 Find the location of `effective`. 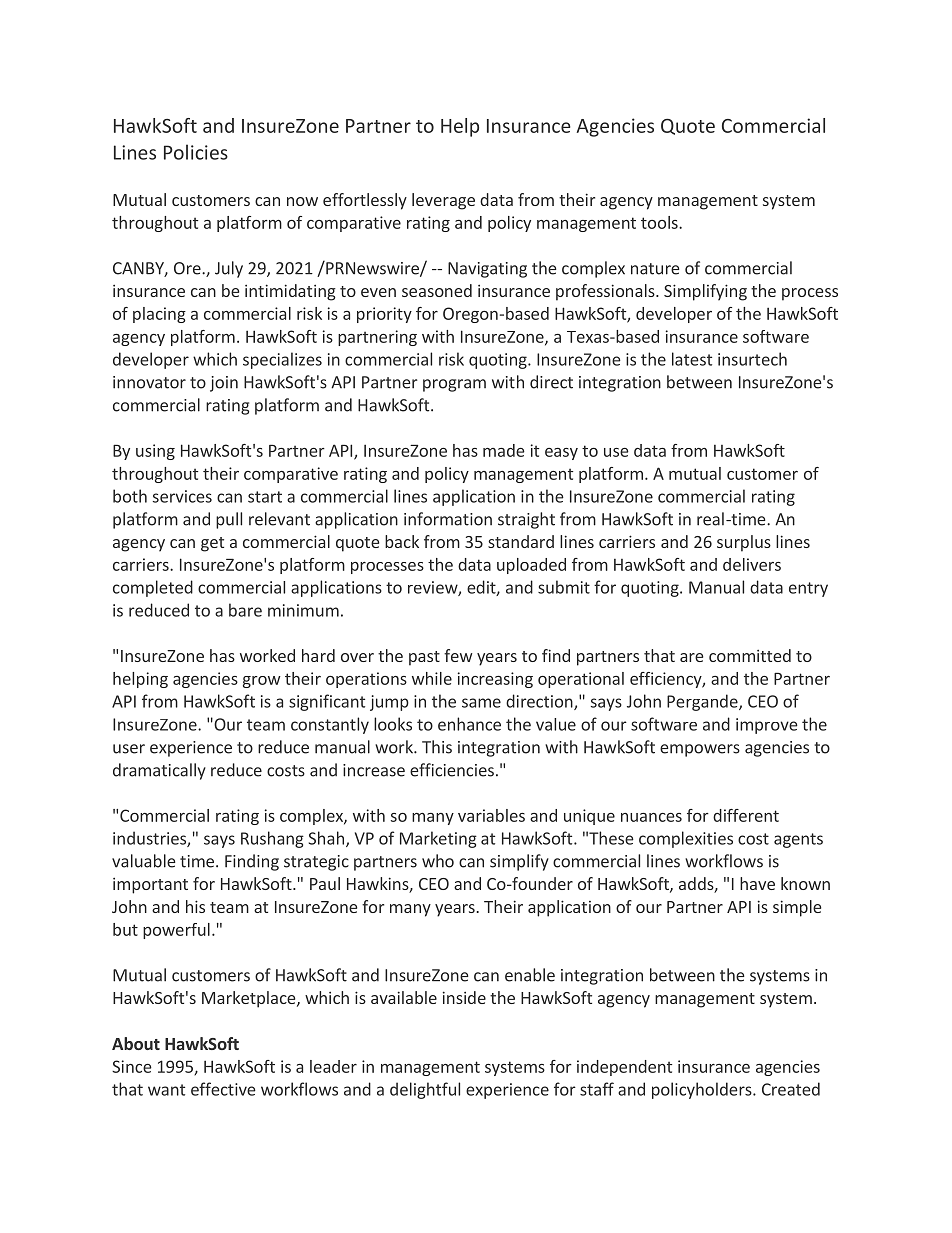

effective is located at coordinates (223, 1089).
